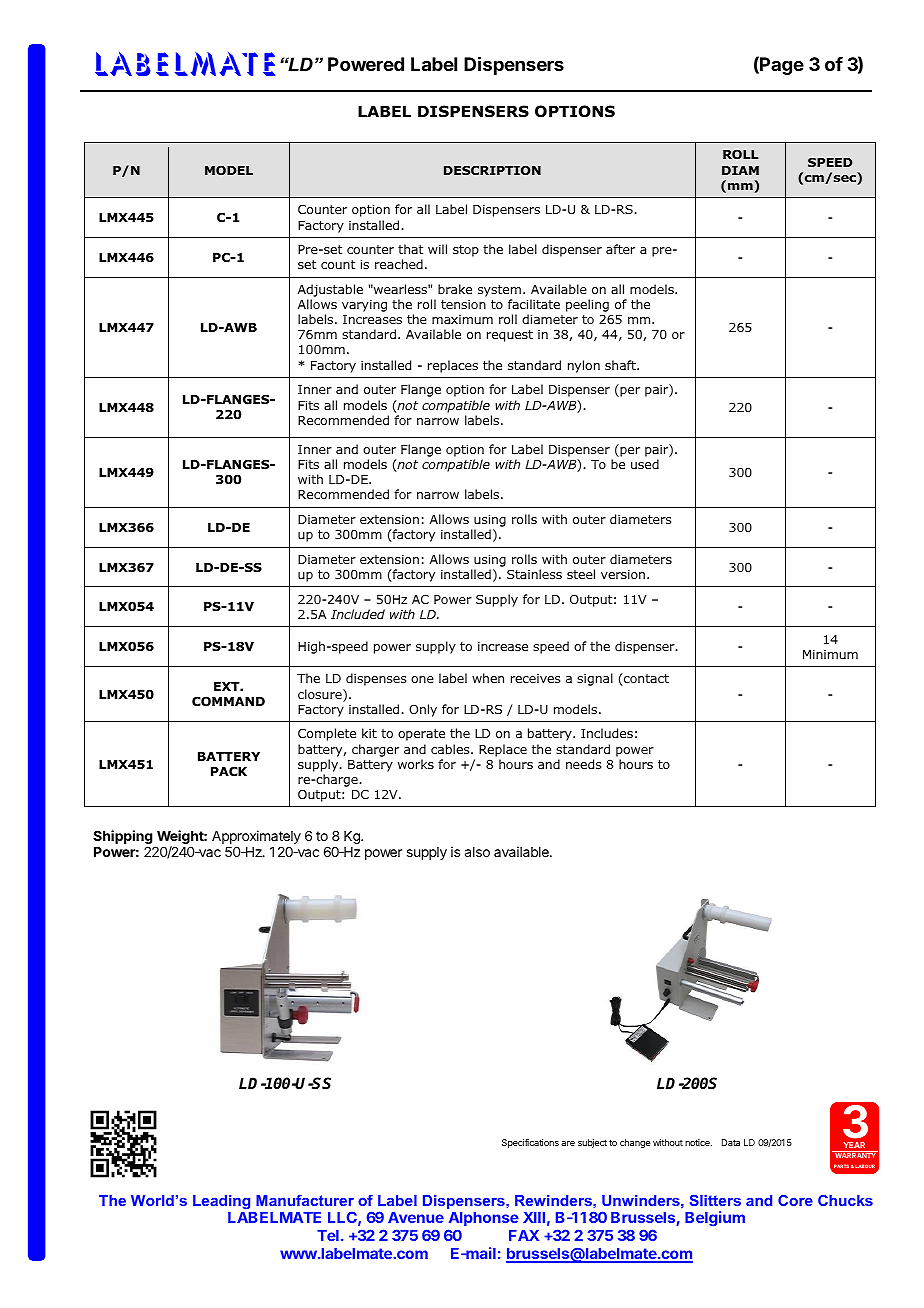 The width and height of the image is (924, 1308). Describe the element at coordinates (221, 1202) in the image. I see `Leading` at that location.
